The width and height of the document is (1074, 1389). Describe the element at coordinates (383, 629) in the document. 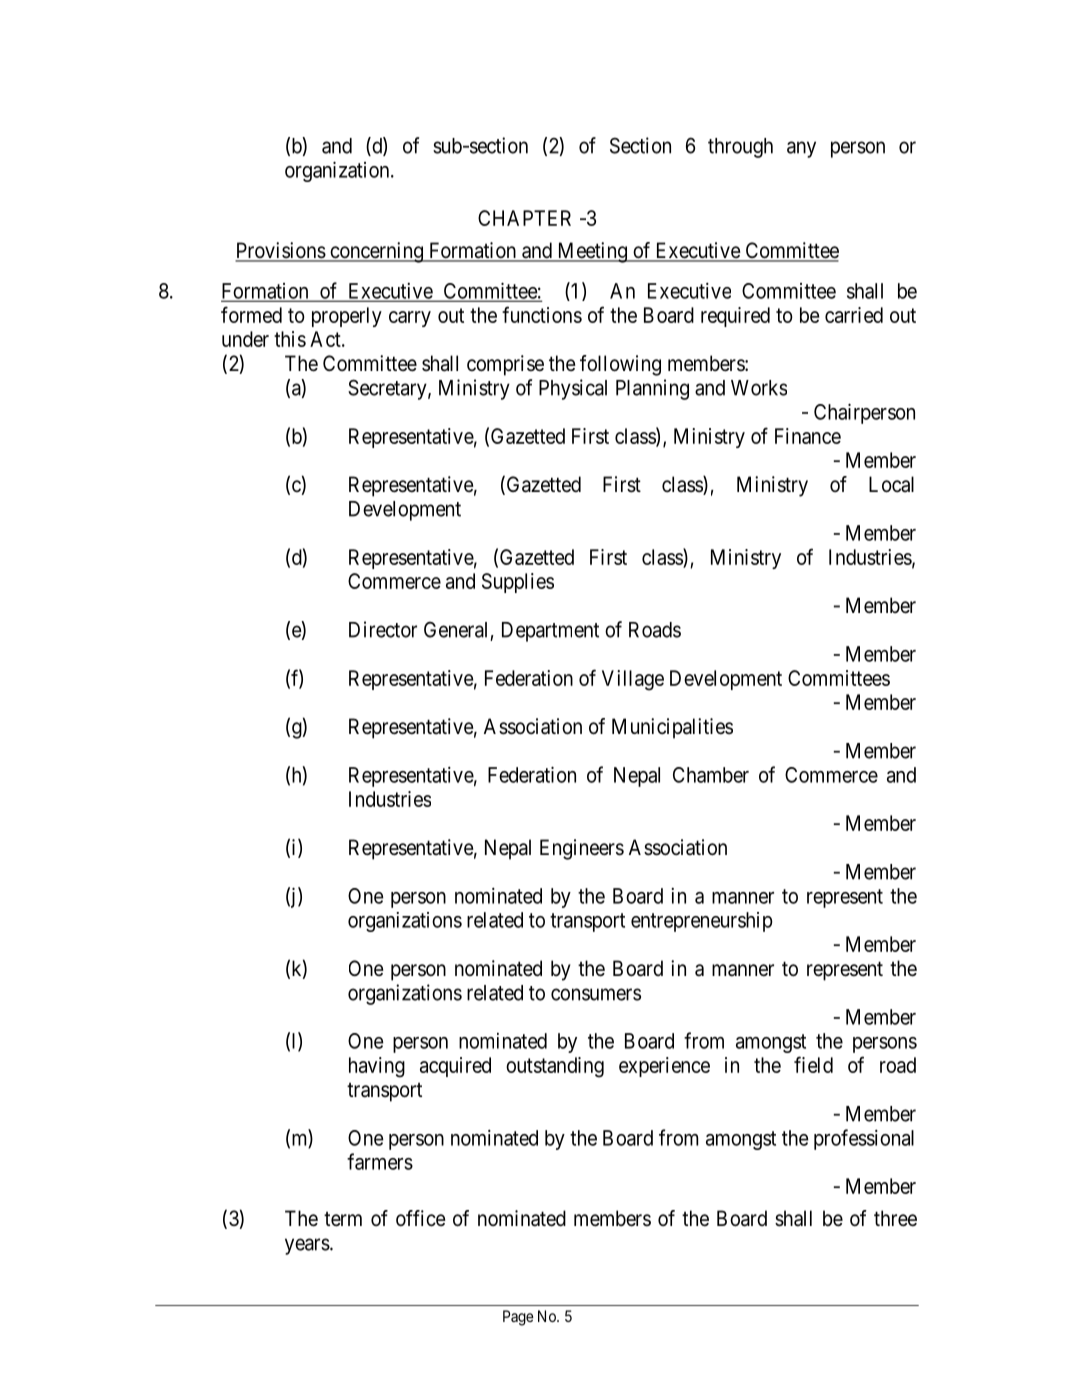

I see `Director` at that location.
